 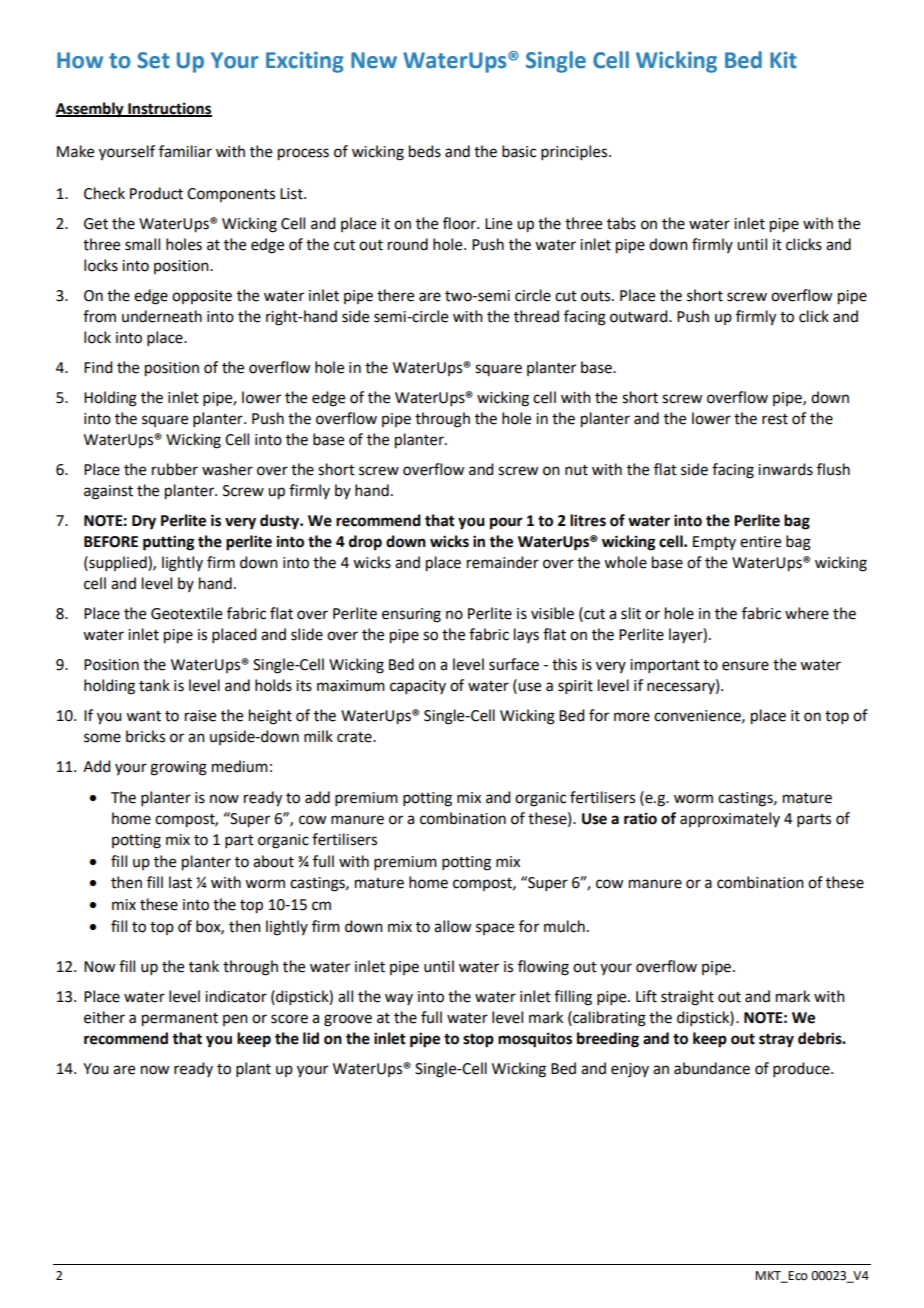 What do you see at coordinates (478, 1041) in the document?
I see `stop` at bounding box center [478, 1041].
